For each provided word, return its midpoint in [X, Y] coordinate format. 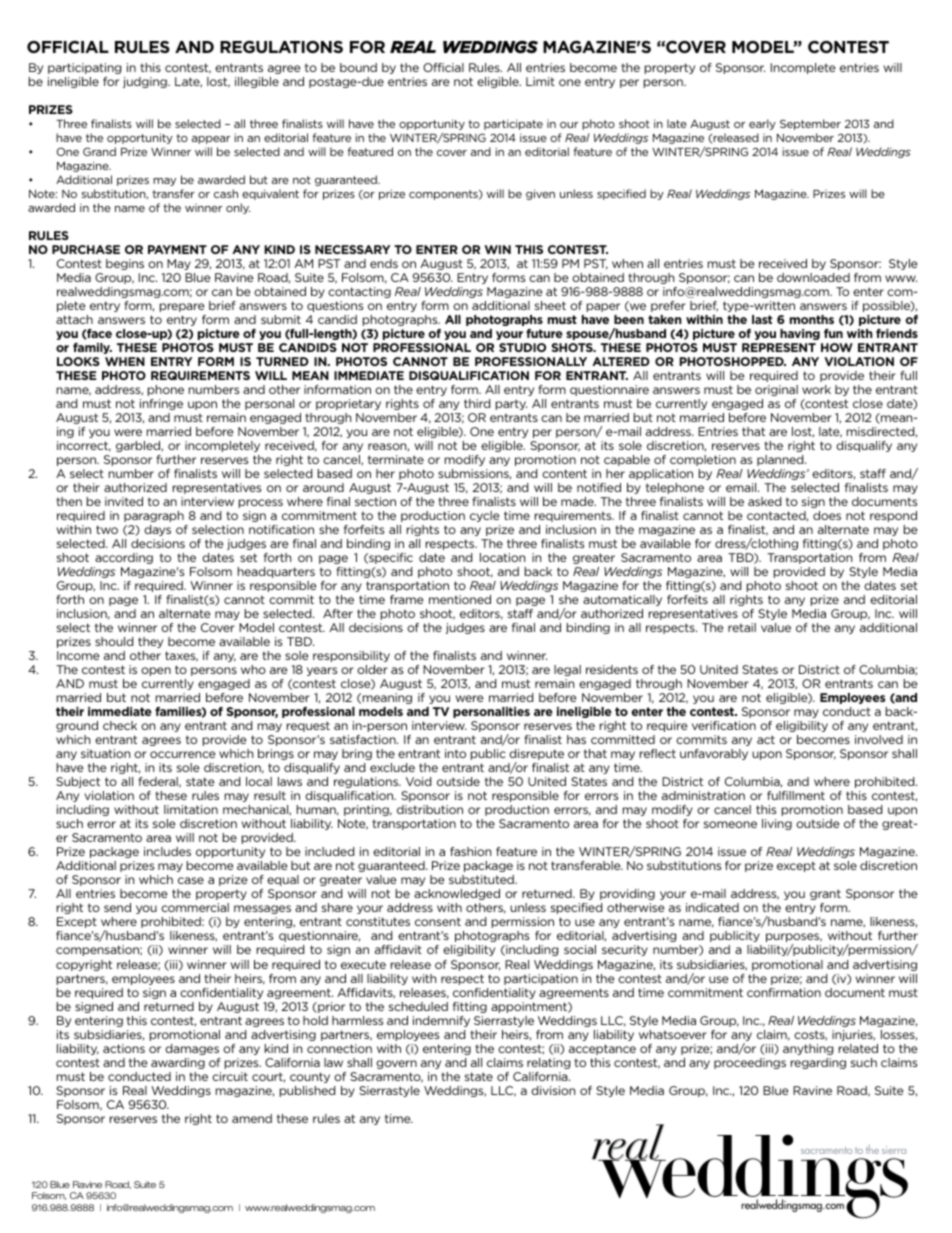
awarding [178, 1063]
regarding [818, 1063]
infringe [161, 404]
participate [513, 124]
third [477, 403]
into [455, 753]
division [553, 1090]
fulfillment [796, 795]
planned [781, 460]
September [810, 124]
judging [146, 82]
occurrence [183, 754]
